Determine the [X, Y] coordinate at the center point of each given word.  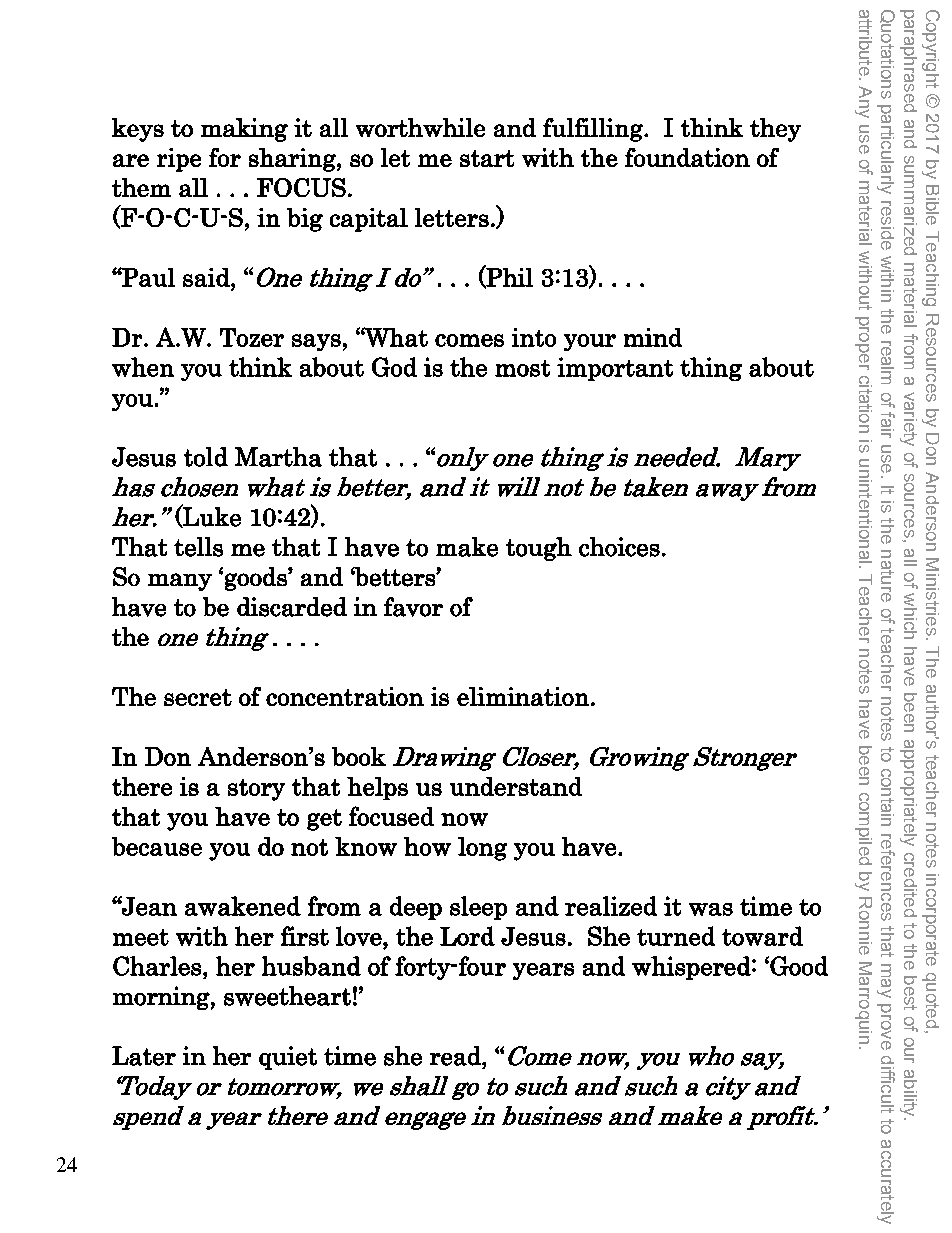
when [143, 367]
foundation [687, 157]
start [487, 158]
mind [653, 337]
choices [619, 547]
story [256, 790]
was [711, 909]
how [427, 846]
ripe [179, 160]
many [180, 582]
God [394, 367]
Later [144, 1056]
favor [413, 607]
